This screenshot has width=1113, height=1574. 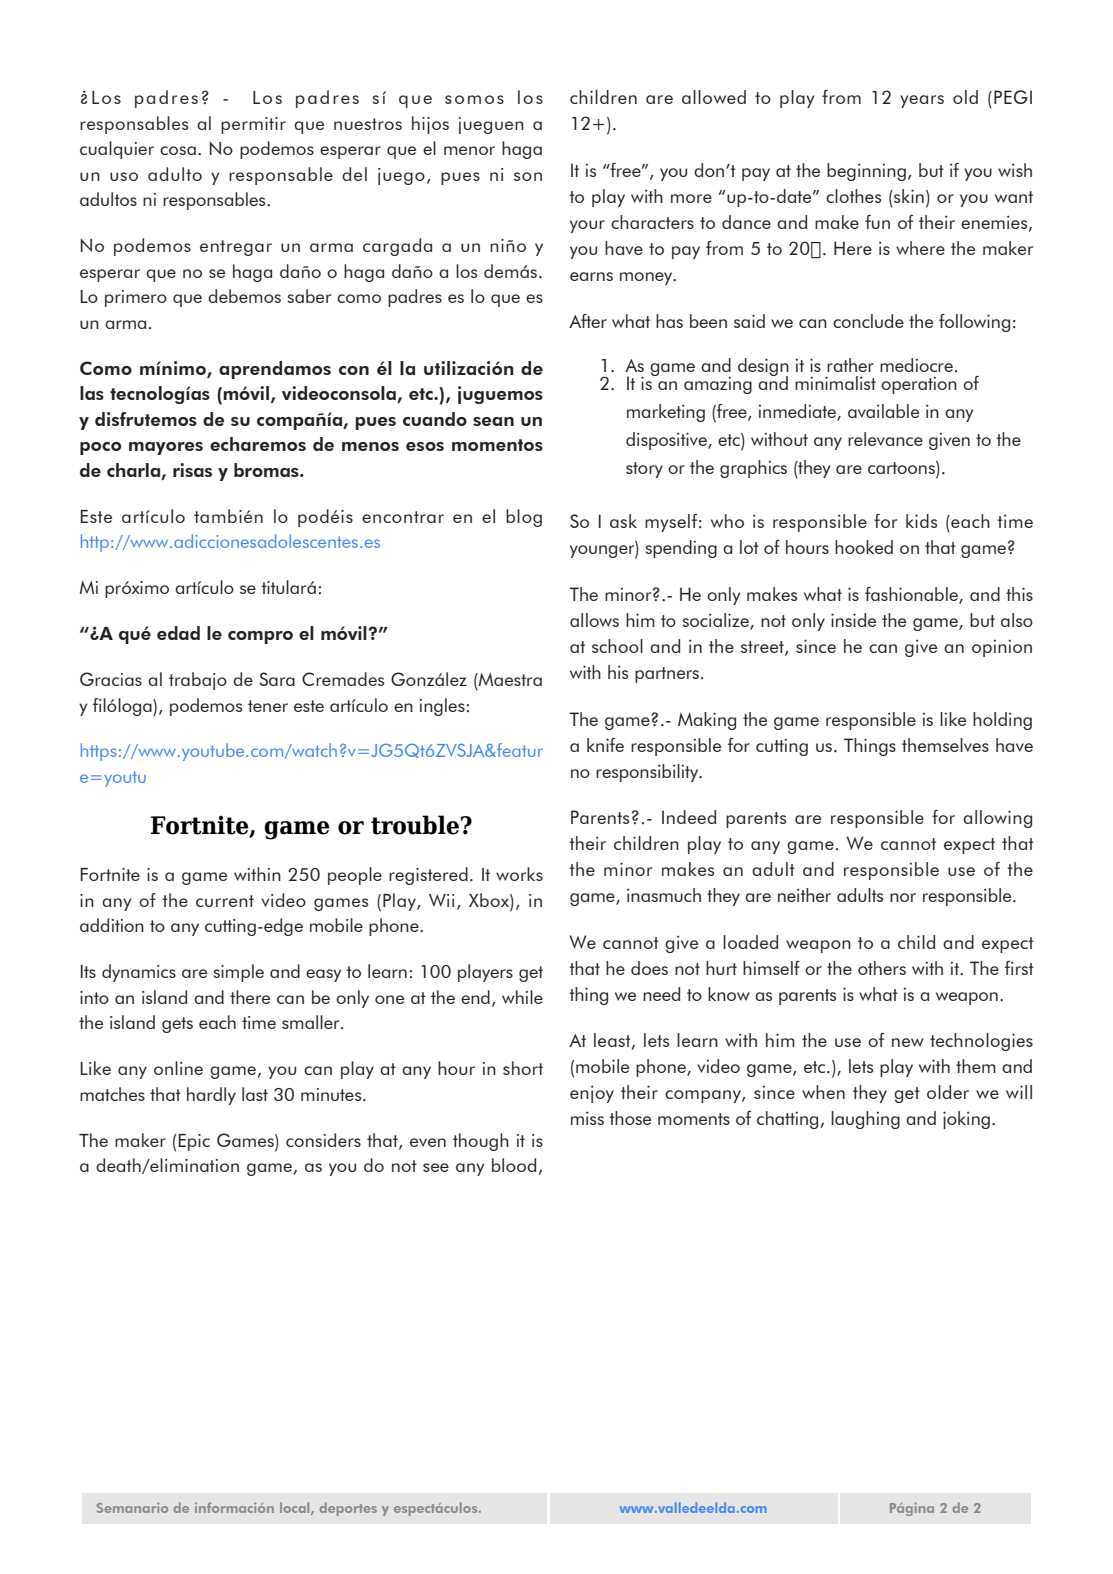 What do you see at coordinates (100, 448) in the screenshot?
I see `poco` at bounding box center [100, 448].
